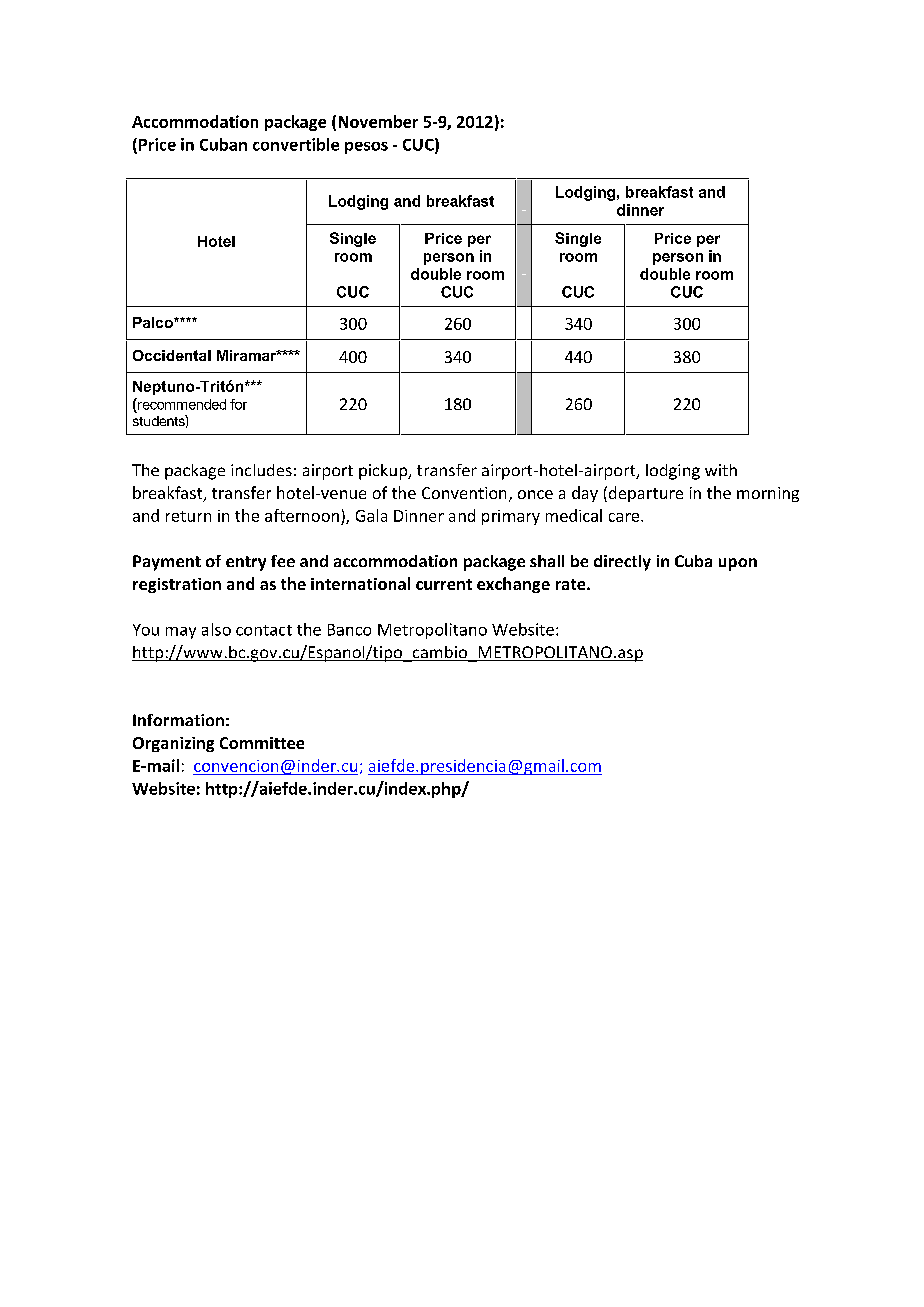  Describe the element at coordinates (178, 720) in the page. I see `Information` at that location.
